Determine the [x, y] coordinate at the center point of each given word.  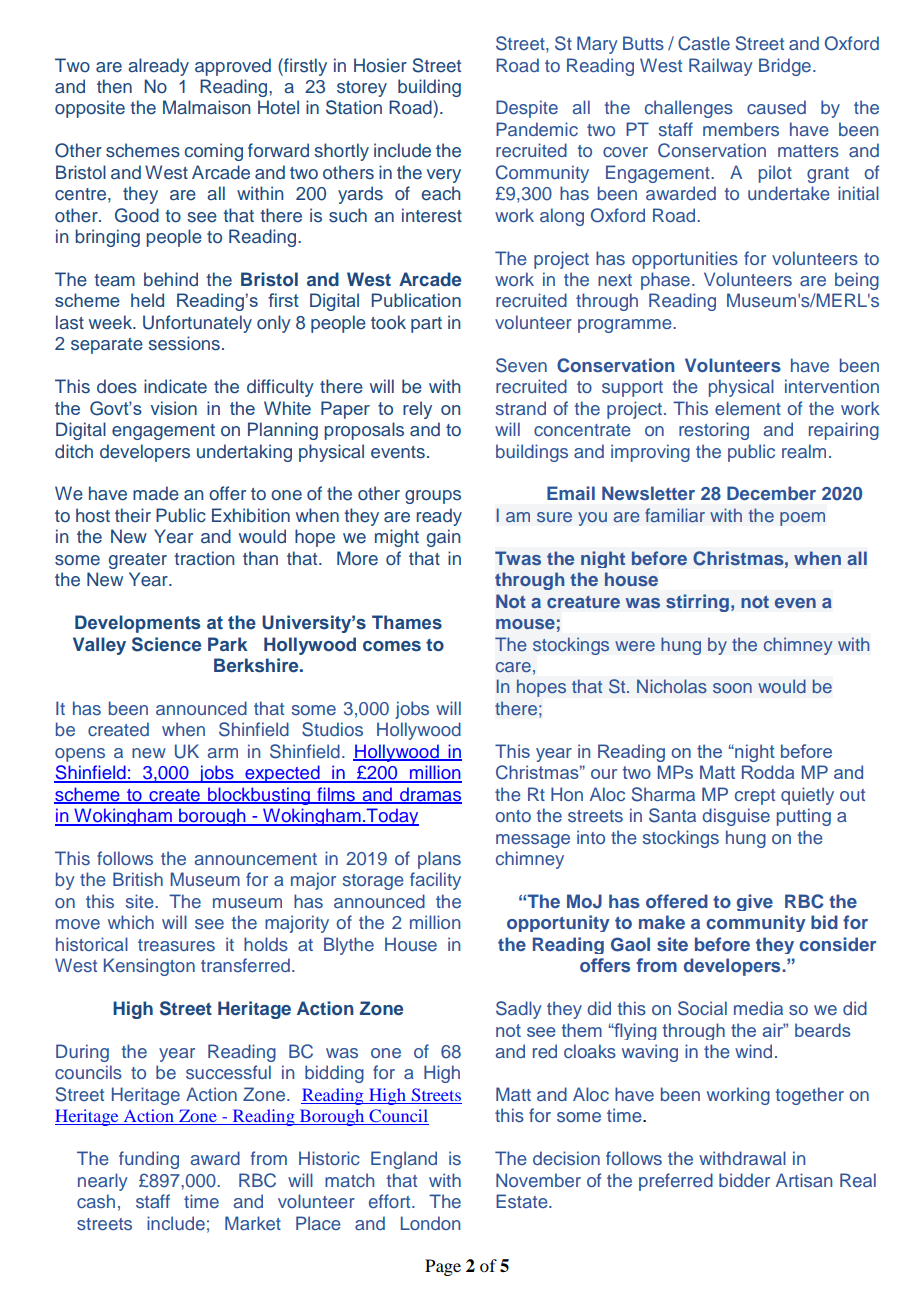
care [513, 667]
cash [96, 1201]
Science [166, 644]
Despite [527, 109]
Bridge [785, 67]
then [114, 86]
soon [732, 688]
